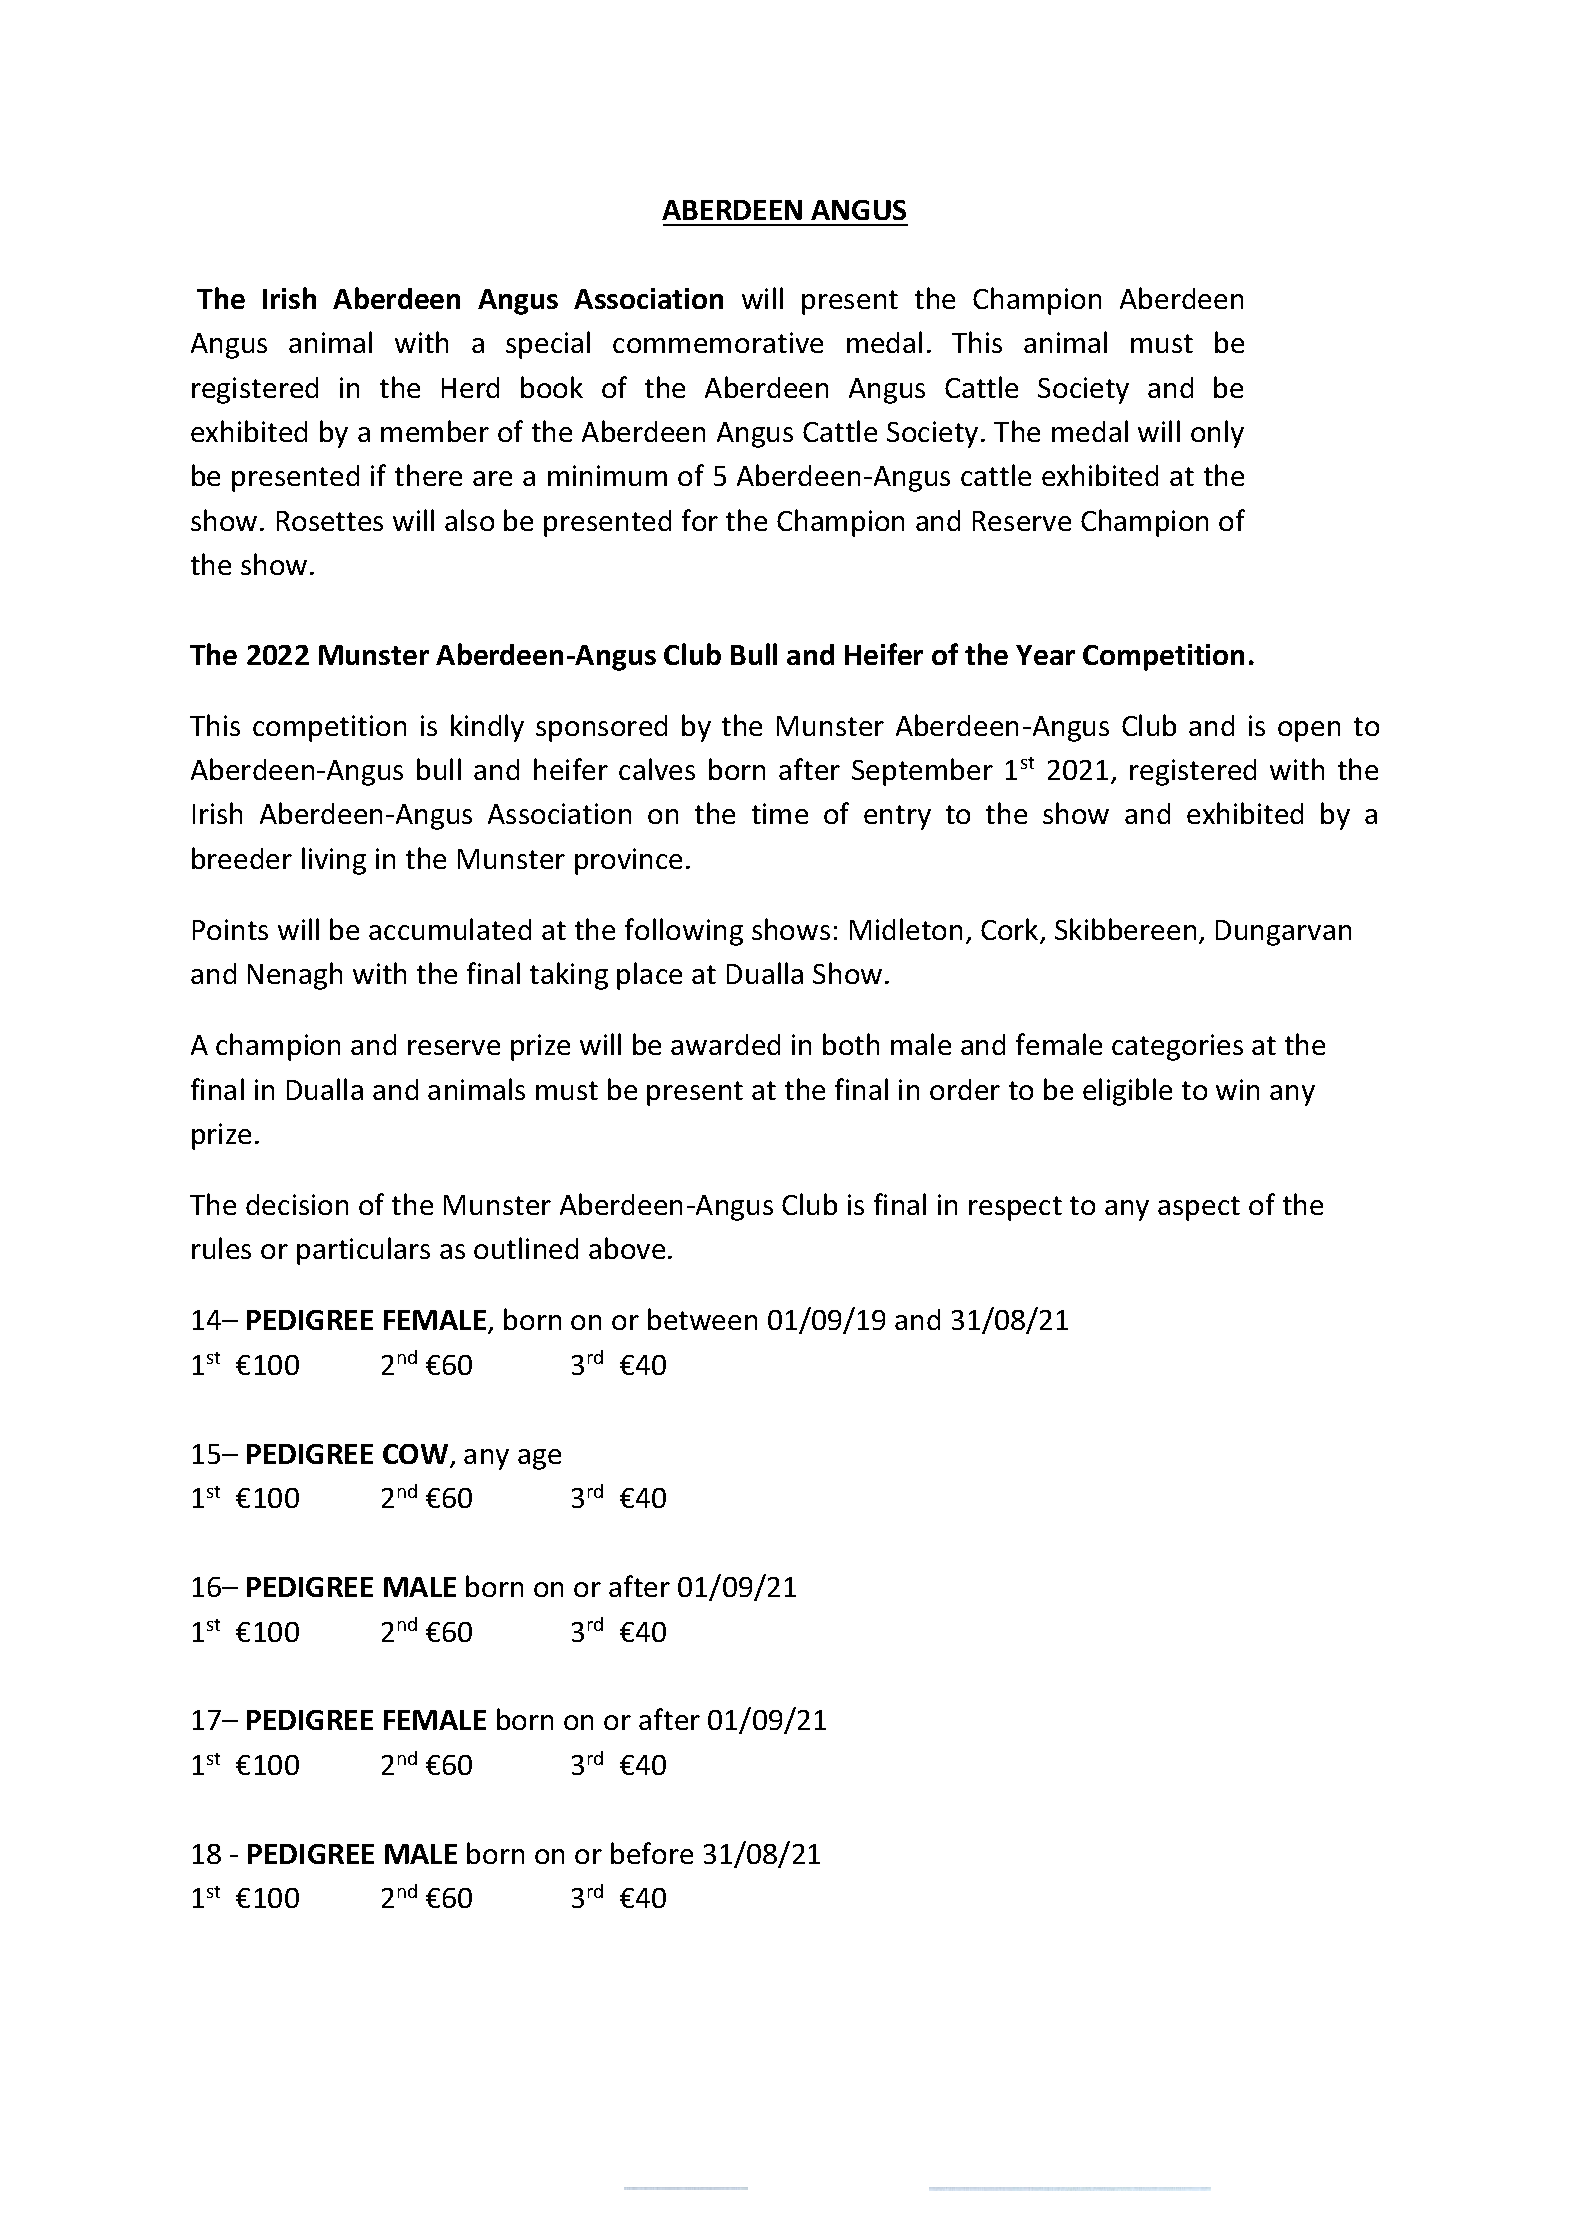  I want to click on awarded, so click(725, 1044).
